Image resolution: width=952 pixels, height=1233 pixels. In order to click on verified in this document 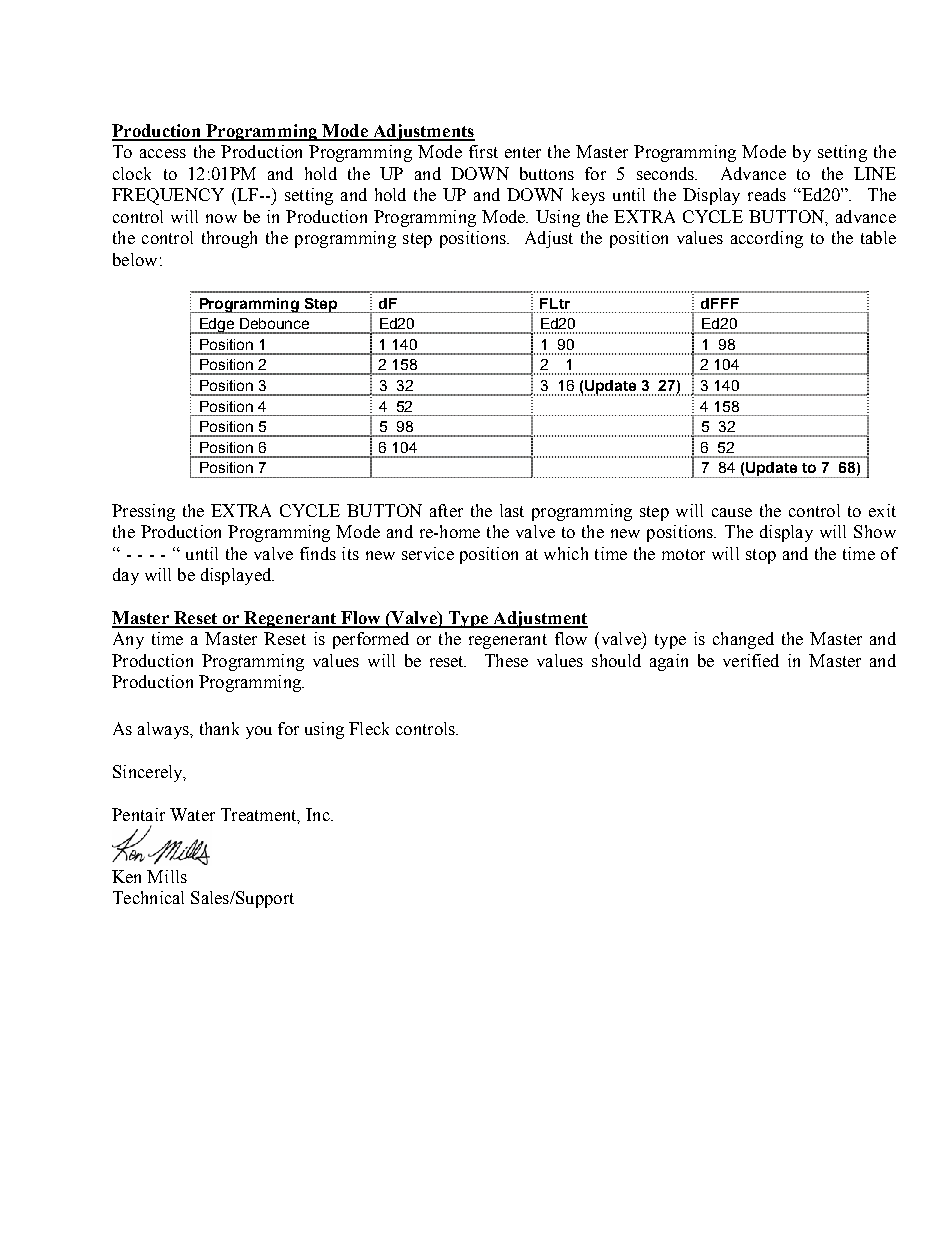, I will do `click(751, 660)`.
